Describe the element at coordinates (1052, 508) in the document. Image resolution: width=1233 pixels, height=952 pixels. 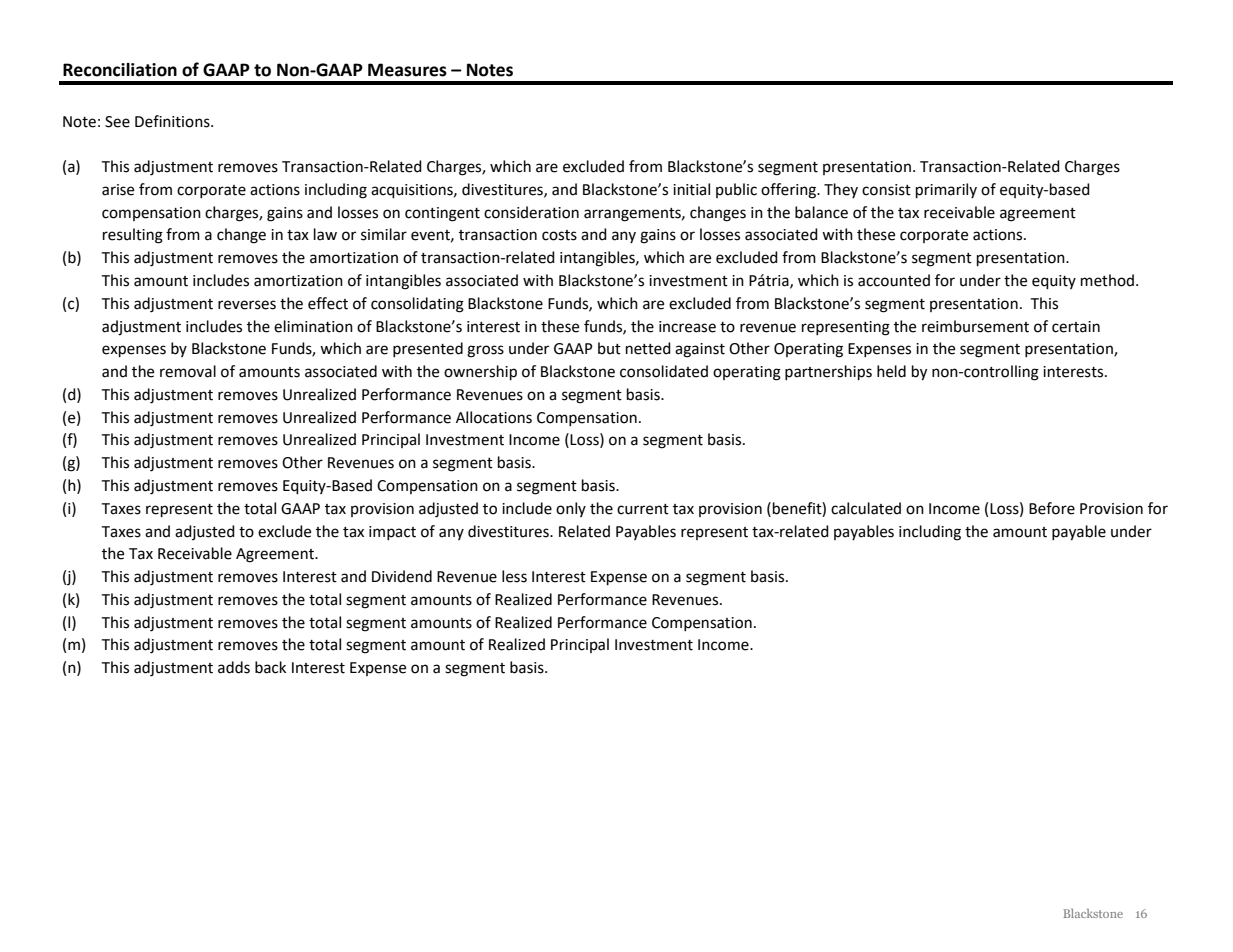
I see `Before` at that location.
